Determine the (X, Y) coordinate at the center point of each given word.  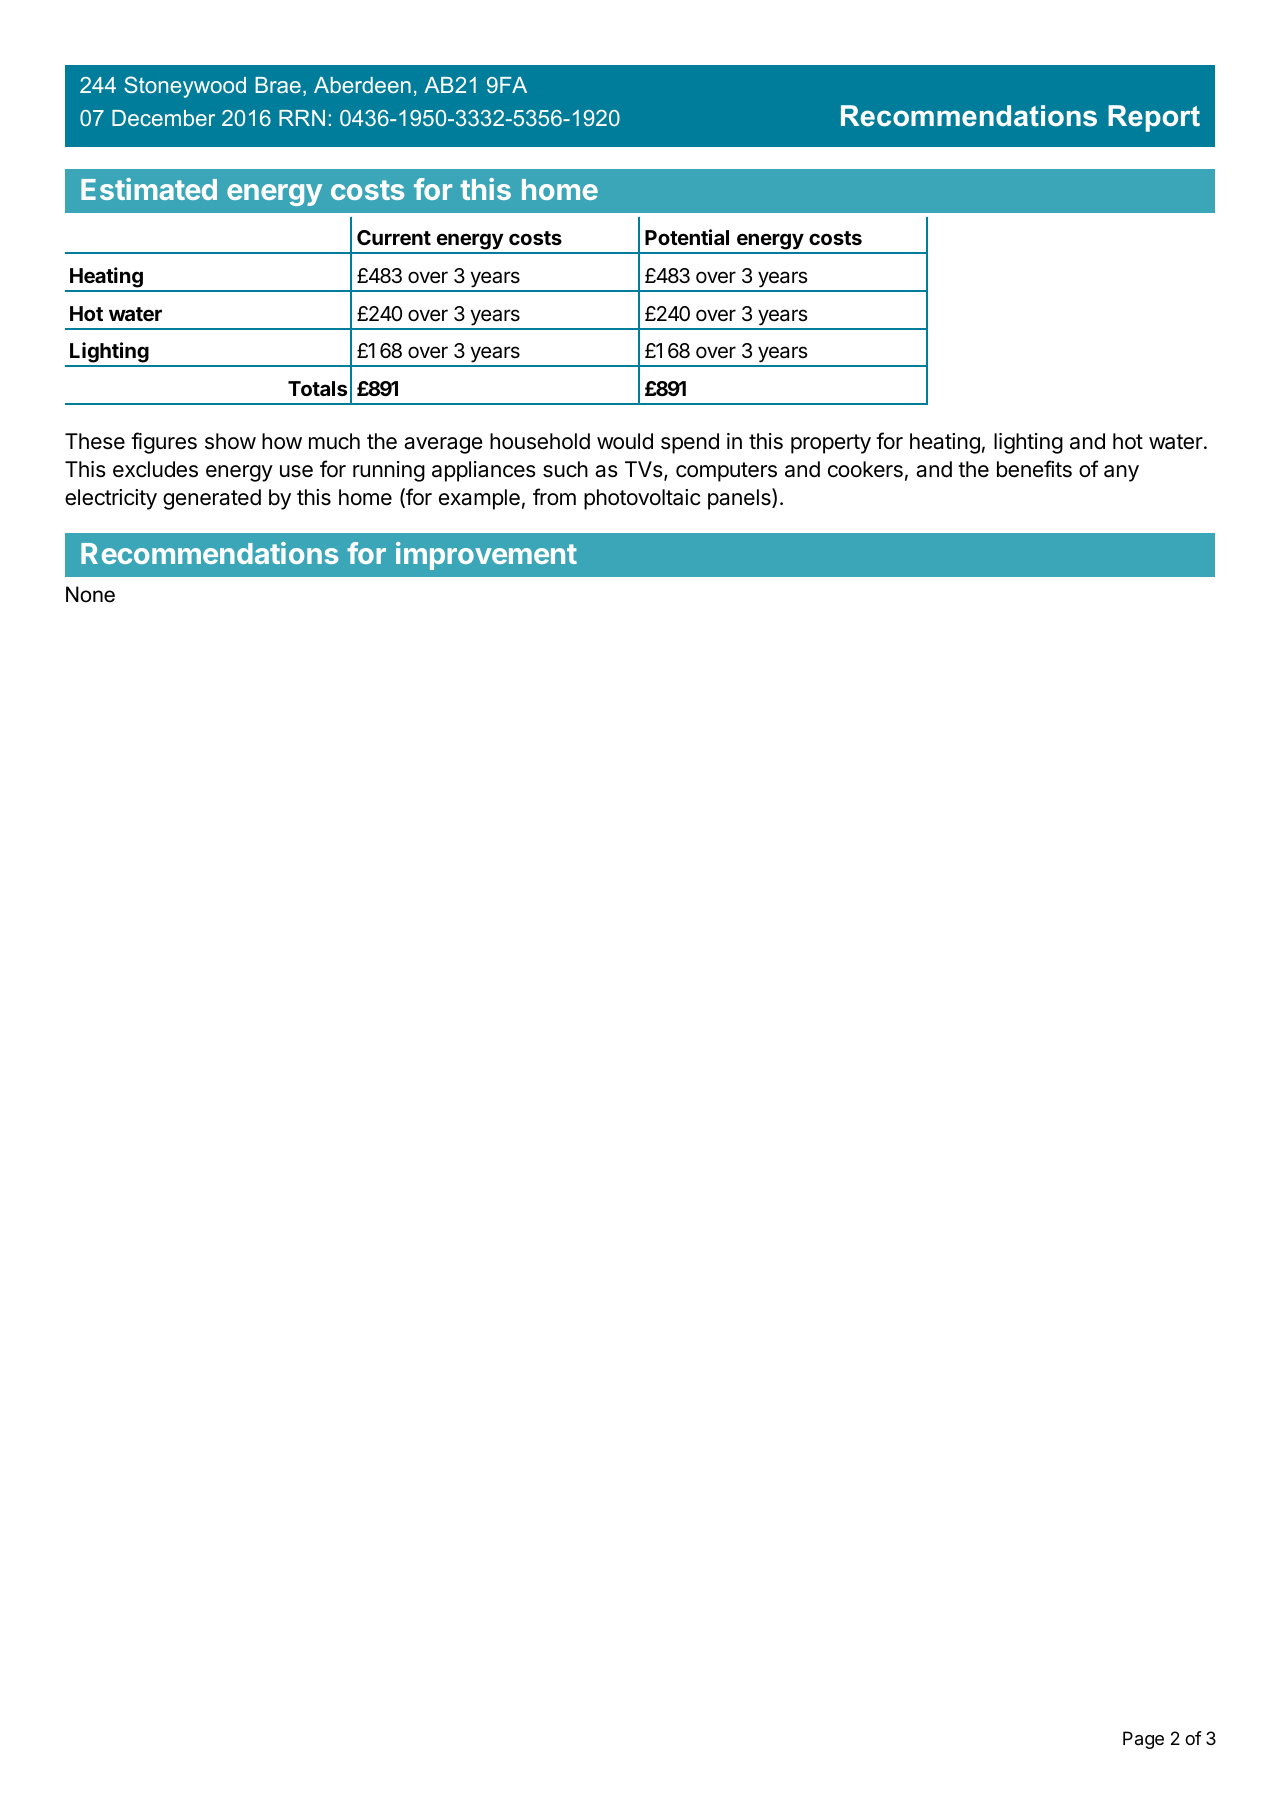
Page (1143, 1740)
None (90, 594)
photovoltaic (642, 499)
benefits (1034, 469)
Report (1154, 118)
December (163, 118)
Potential (687, 237)
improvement (486, 556)
